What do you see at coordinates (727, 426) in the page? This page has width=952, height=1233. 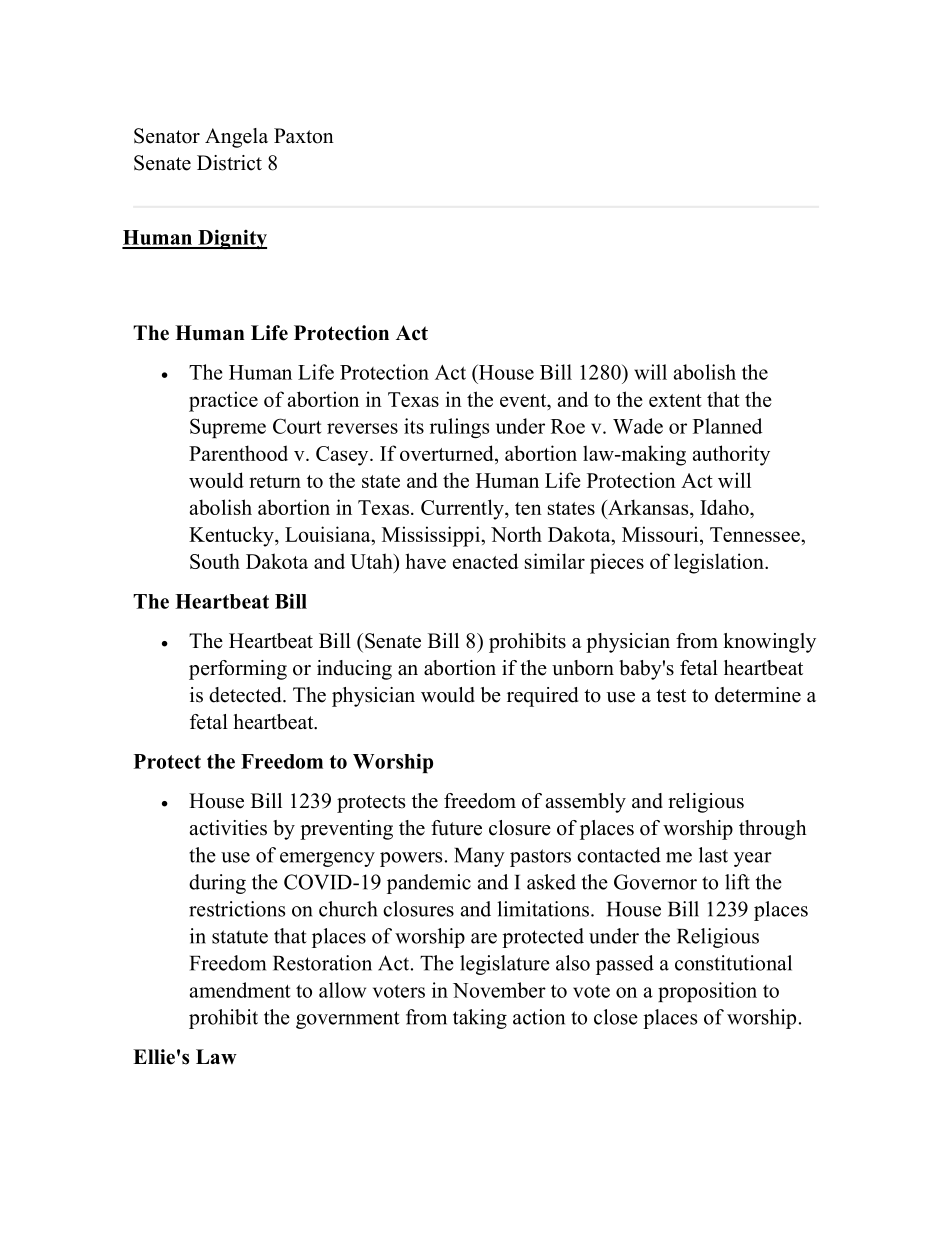 I see `Planned` at bounding box center [727, 426].
